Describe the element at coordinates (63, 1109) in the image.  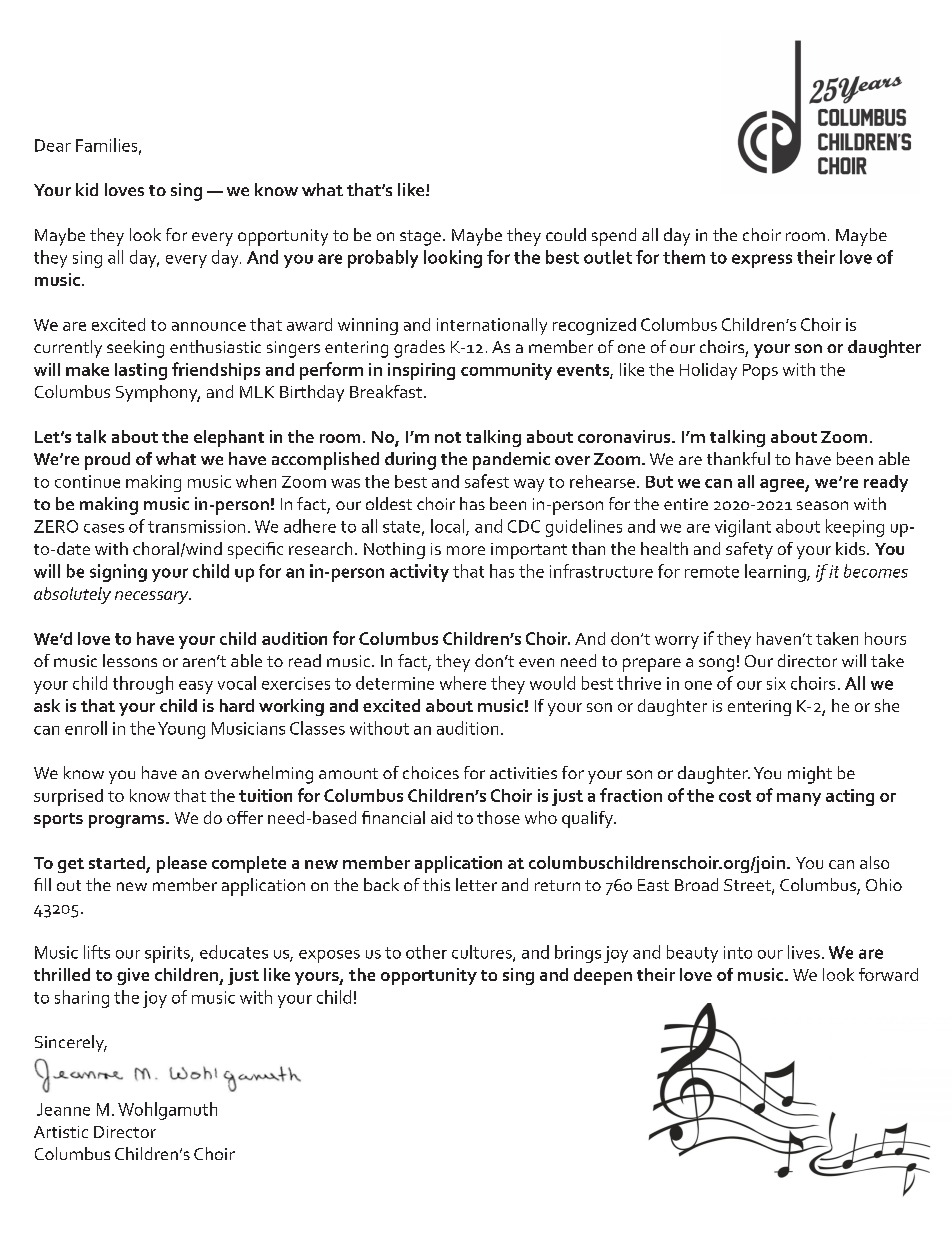
I see `Jeanne` at that location.
